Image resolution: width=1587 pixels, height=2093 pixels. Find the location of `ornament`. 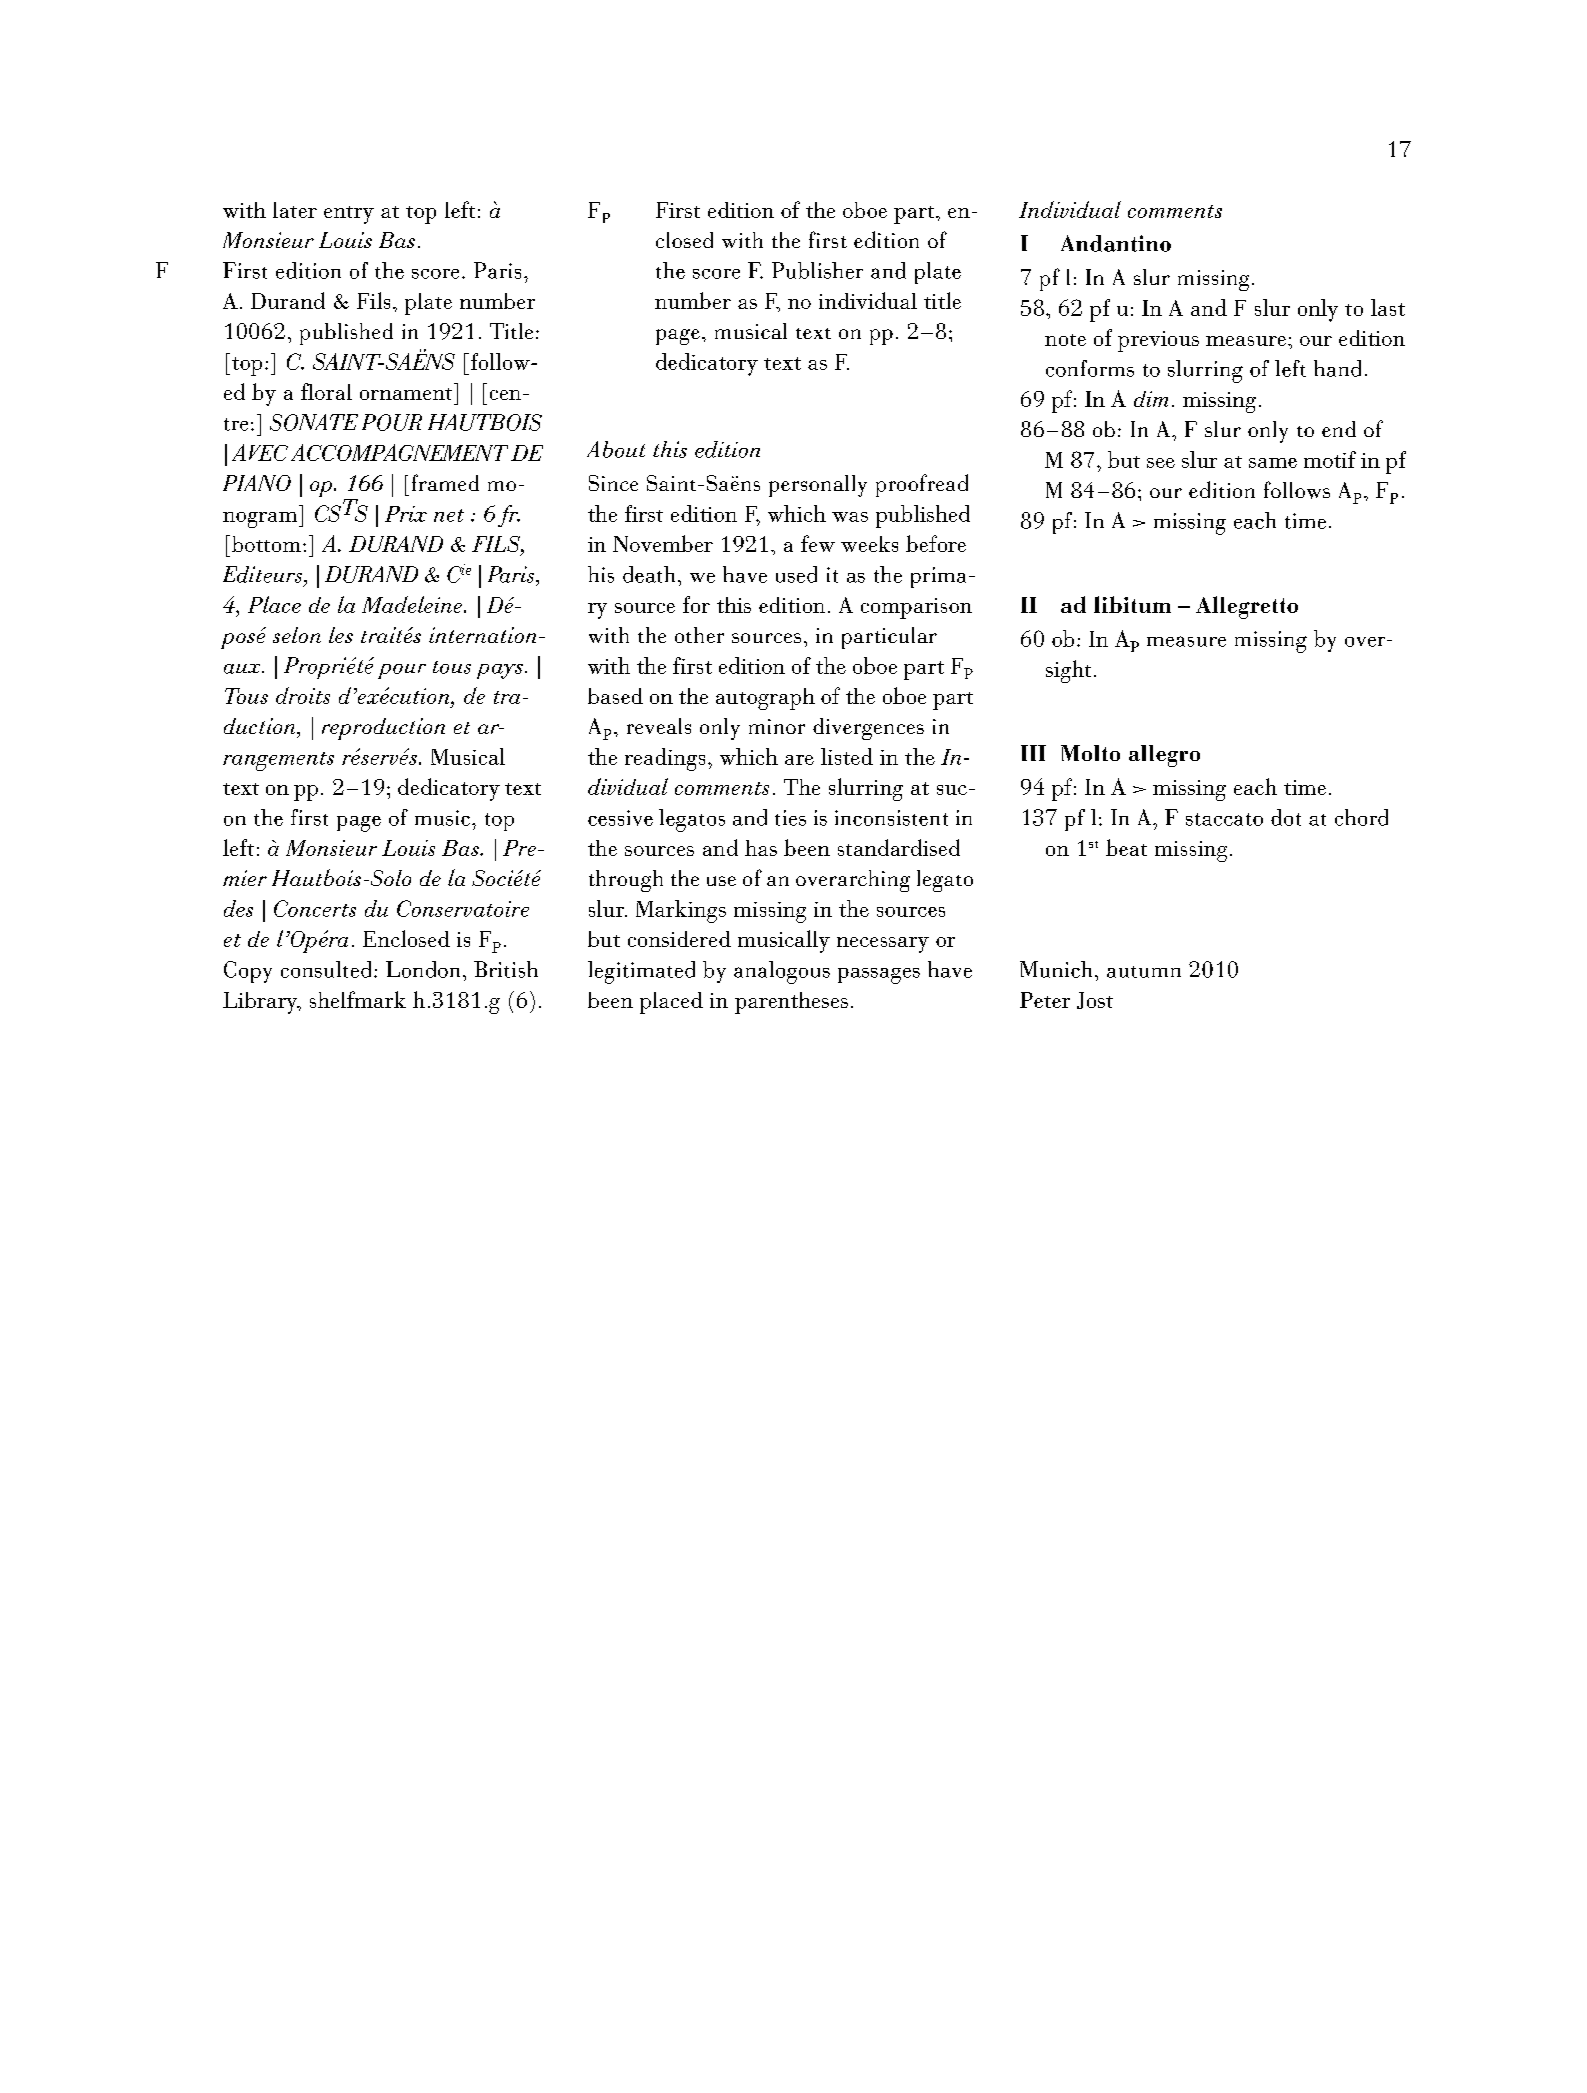

ornament is located at coordinates (406, 394).
